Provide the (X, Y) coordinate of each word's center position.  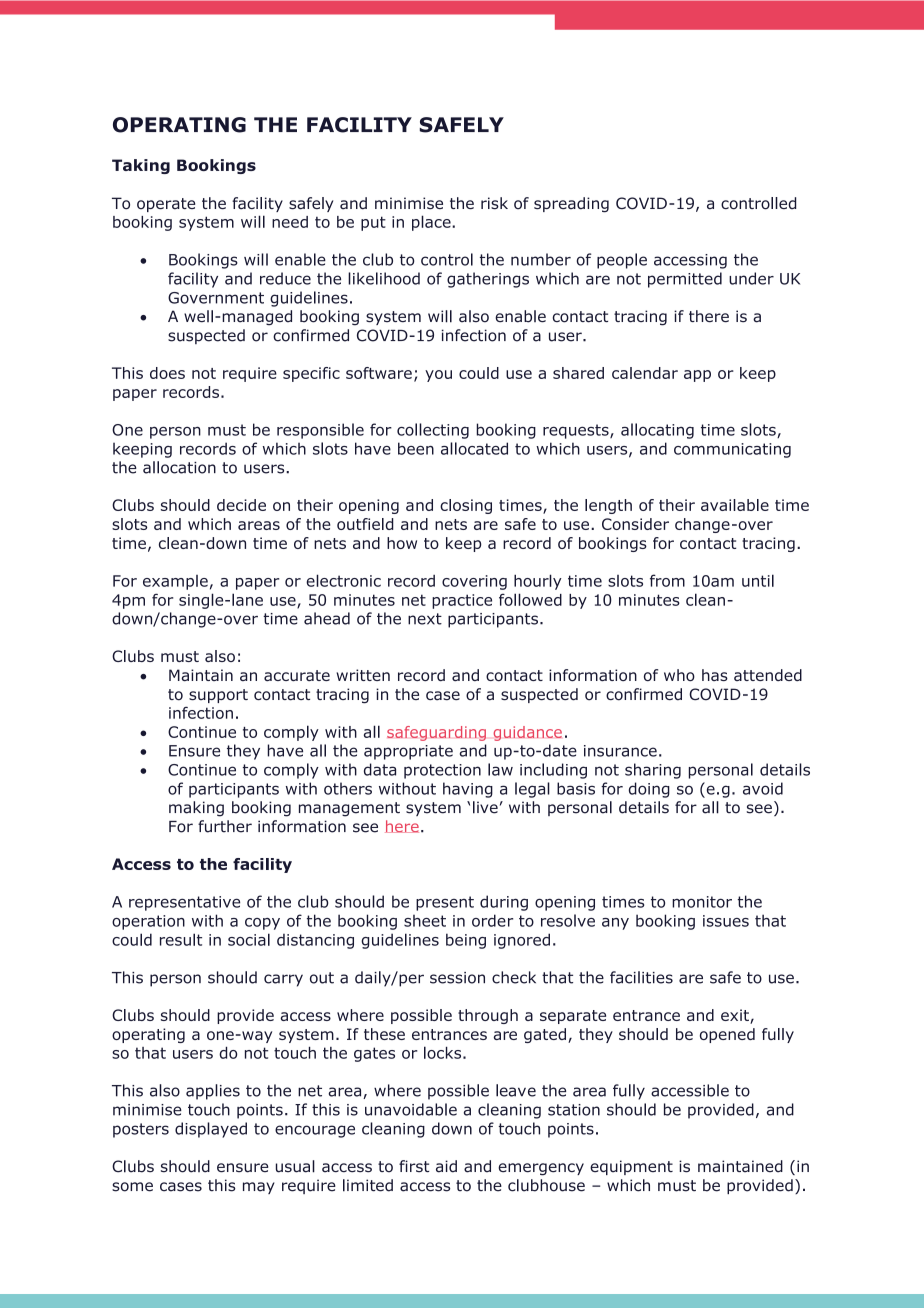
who (679, 675)
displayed (211, 1130)
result (181, 939)
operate (166, 205)
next (425, 619)
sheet (425, 921)
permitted (685, 280)
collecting (433, 431)
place (432, 223)
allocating (657, 431)
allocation (179, 467)
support (218, 696)
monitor (702, 902)
